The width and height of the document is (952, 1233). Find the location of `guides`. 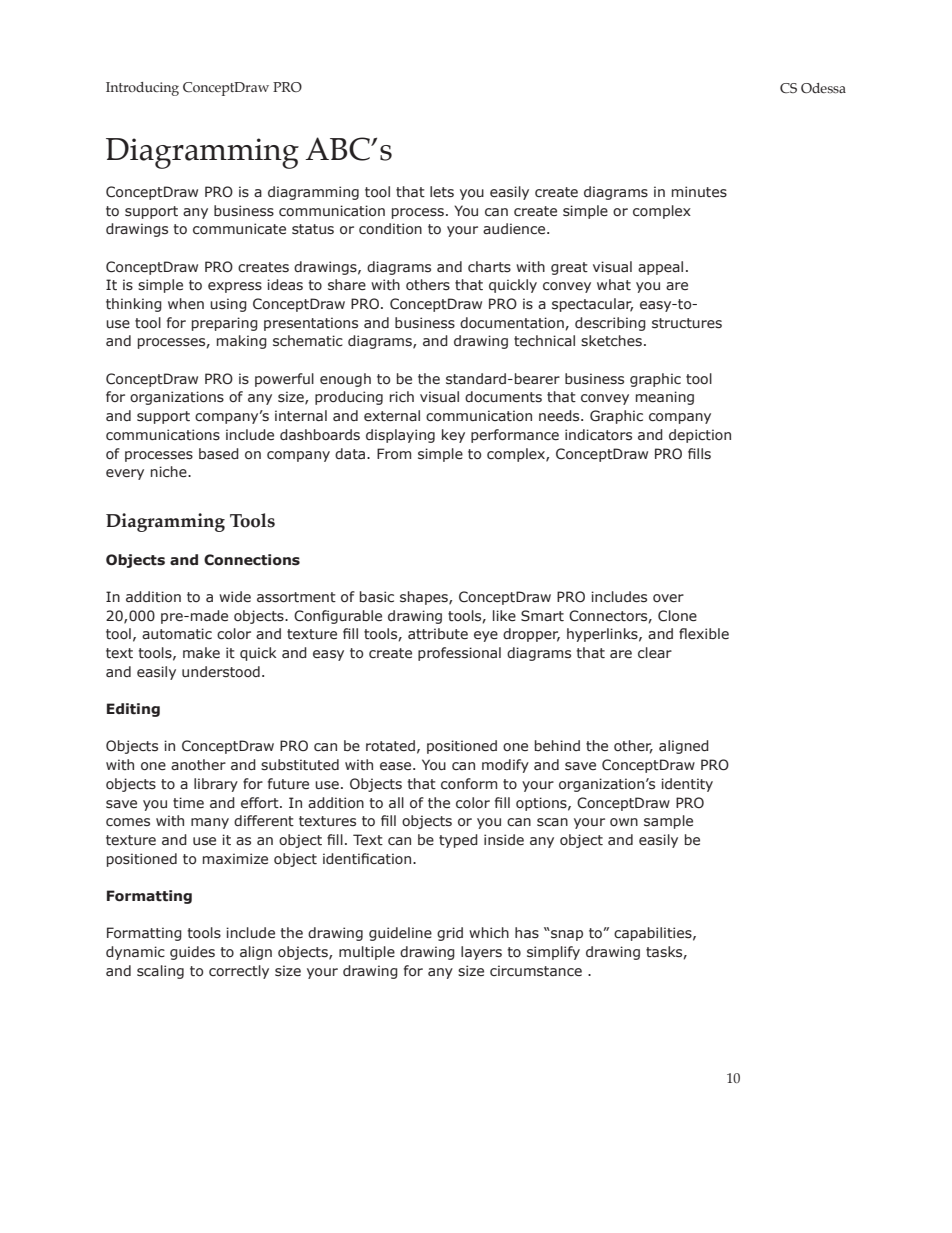

guides is located at coordinates (192, 953).
